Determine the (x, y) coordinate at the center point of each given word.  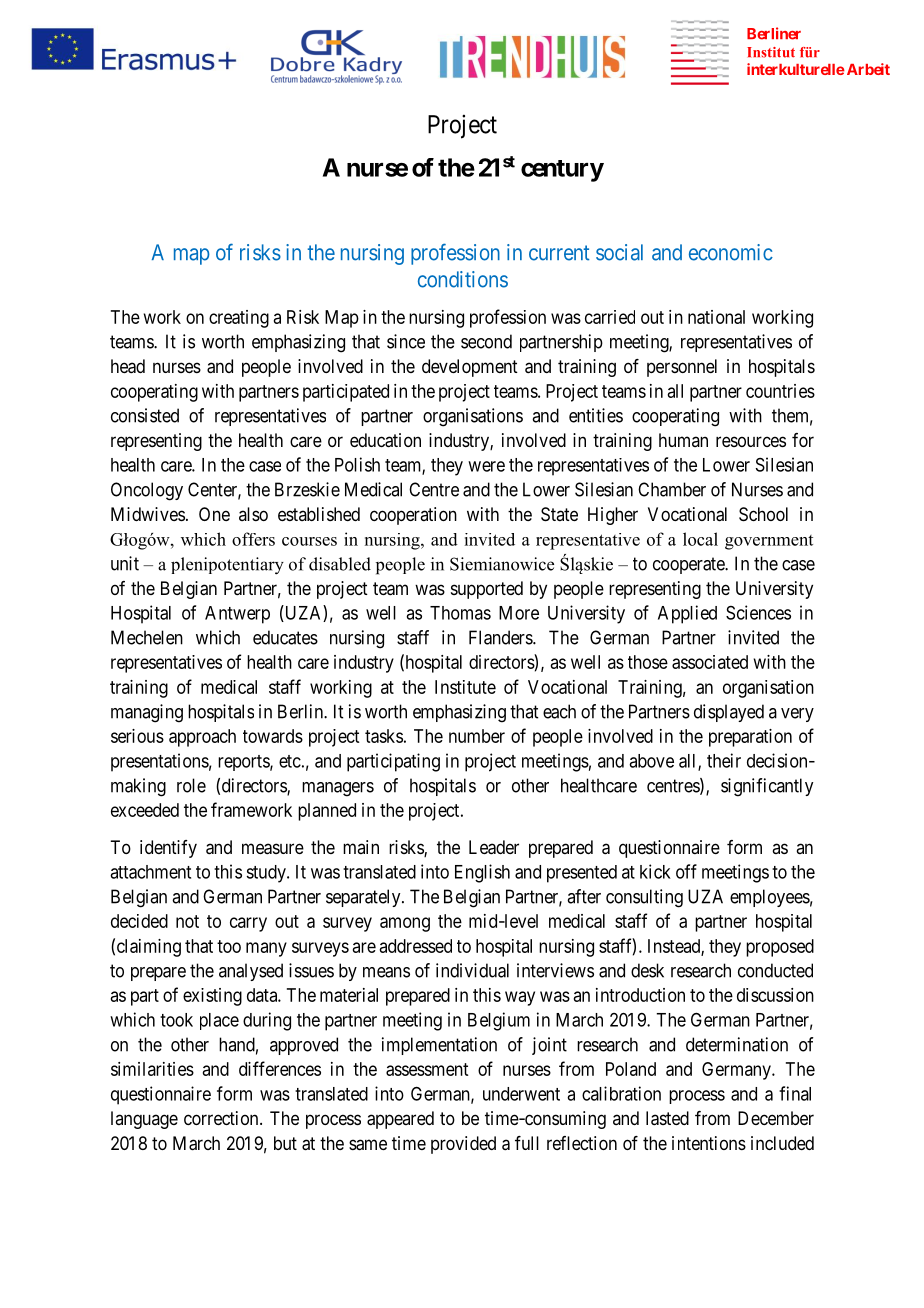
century (562, 171)
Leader (494, 847)
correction (222, 1118)
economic (731, 252)
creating (239, 319)
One (214, 514)
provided (463, 1145)
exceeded (145, 810)
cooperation (413, 516)
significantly (767, 787)
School (763, 514)
